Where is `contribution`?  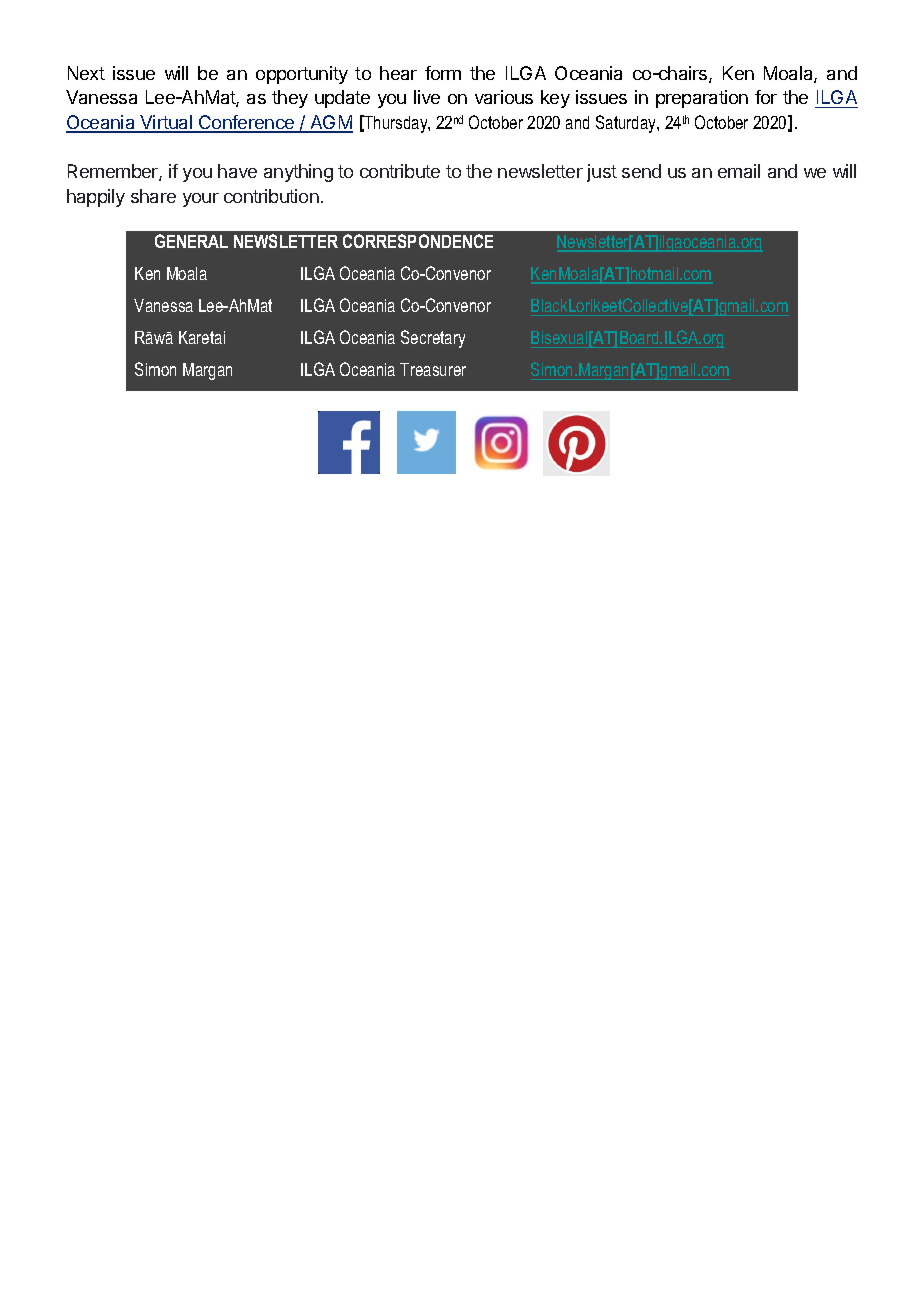
contribution is located at coordinates (271, 196).
